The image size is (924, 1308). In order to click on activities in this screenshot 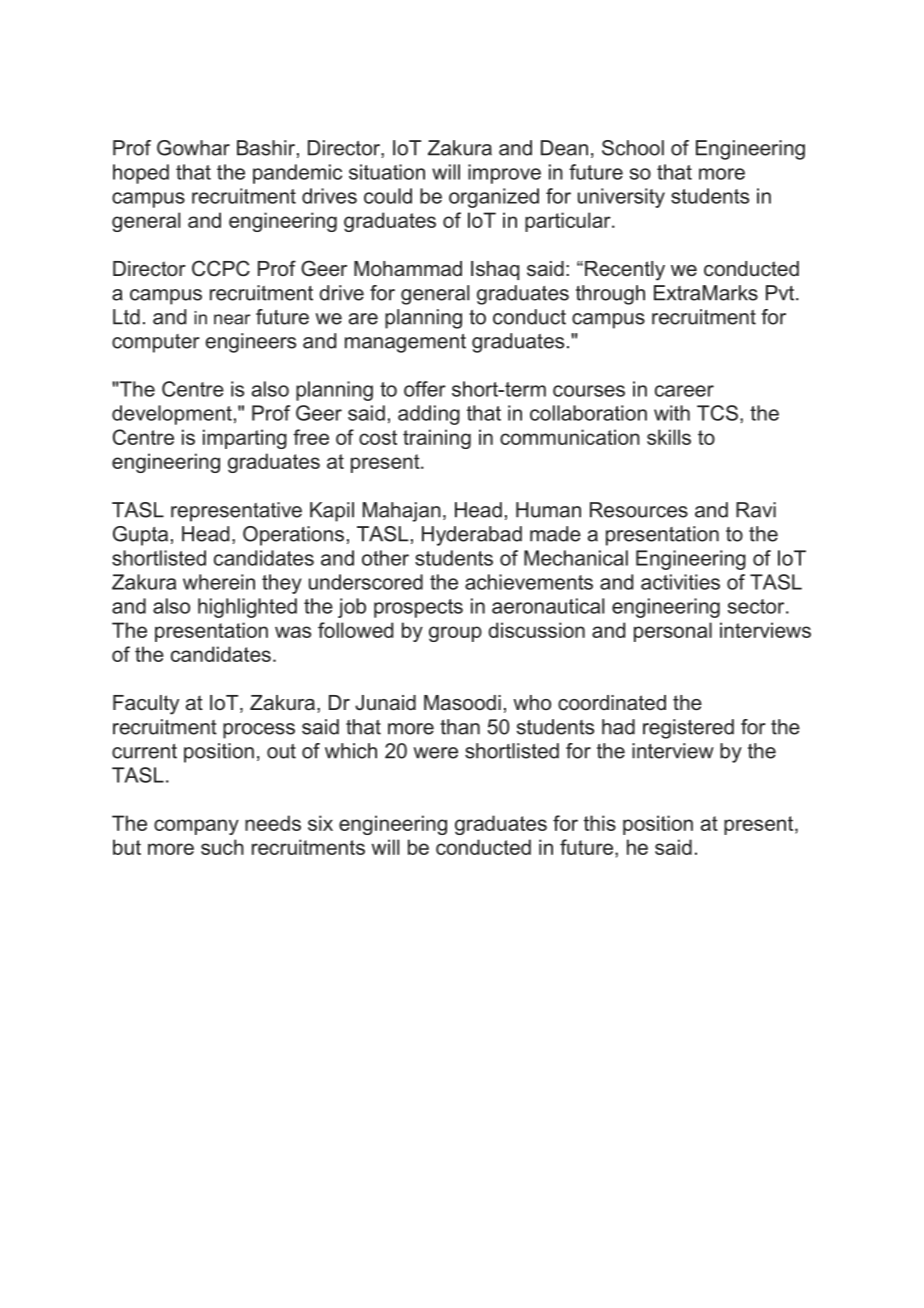, I will do `click(680, 582)`.
